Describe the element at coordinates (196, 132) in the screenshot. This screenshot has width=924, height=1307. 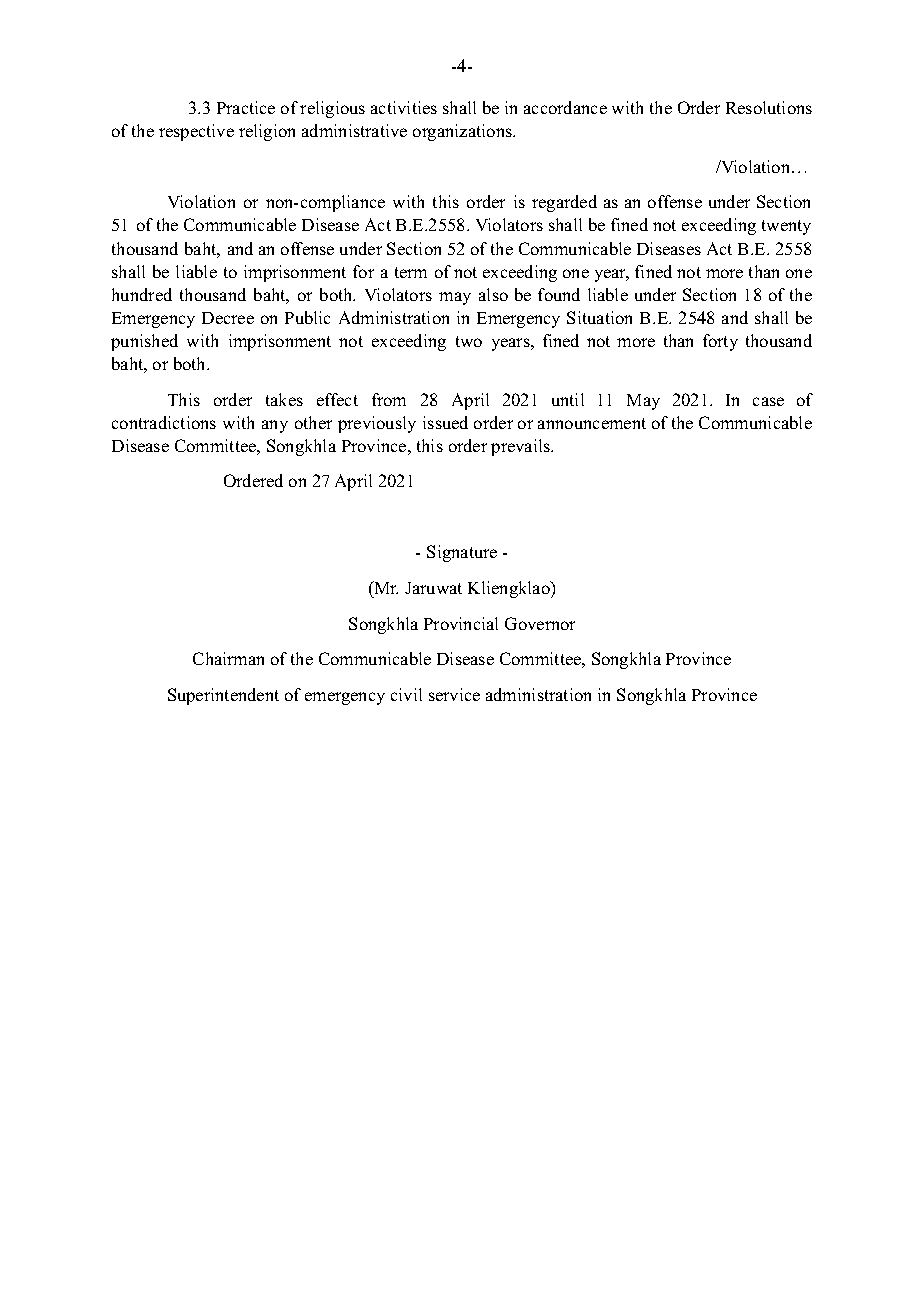
I see `respective` at that location.
